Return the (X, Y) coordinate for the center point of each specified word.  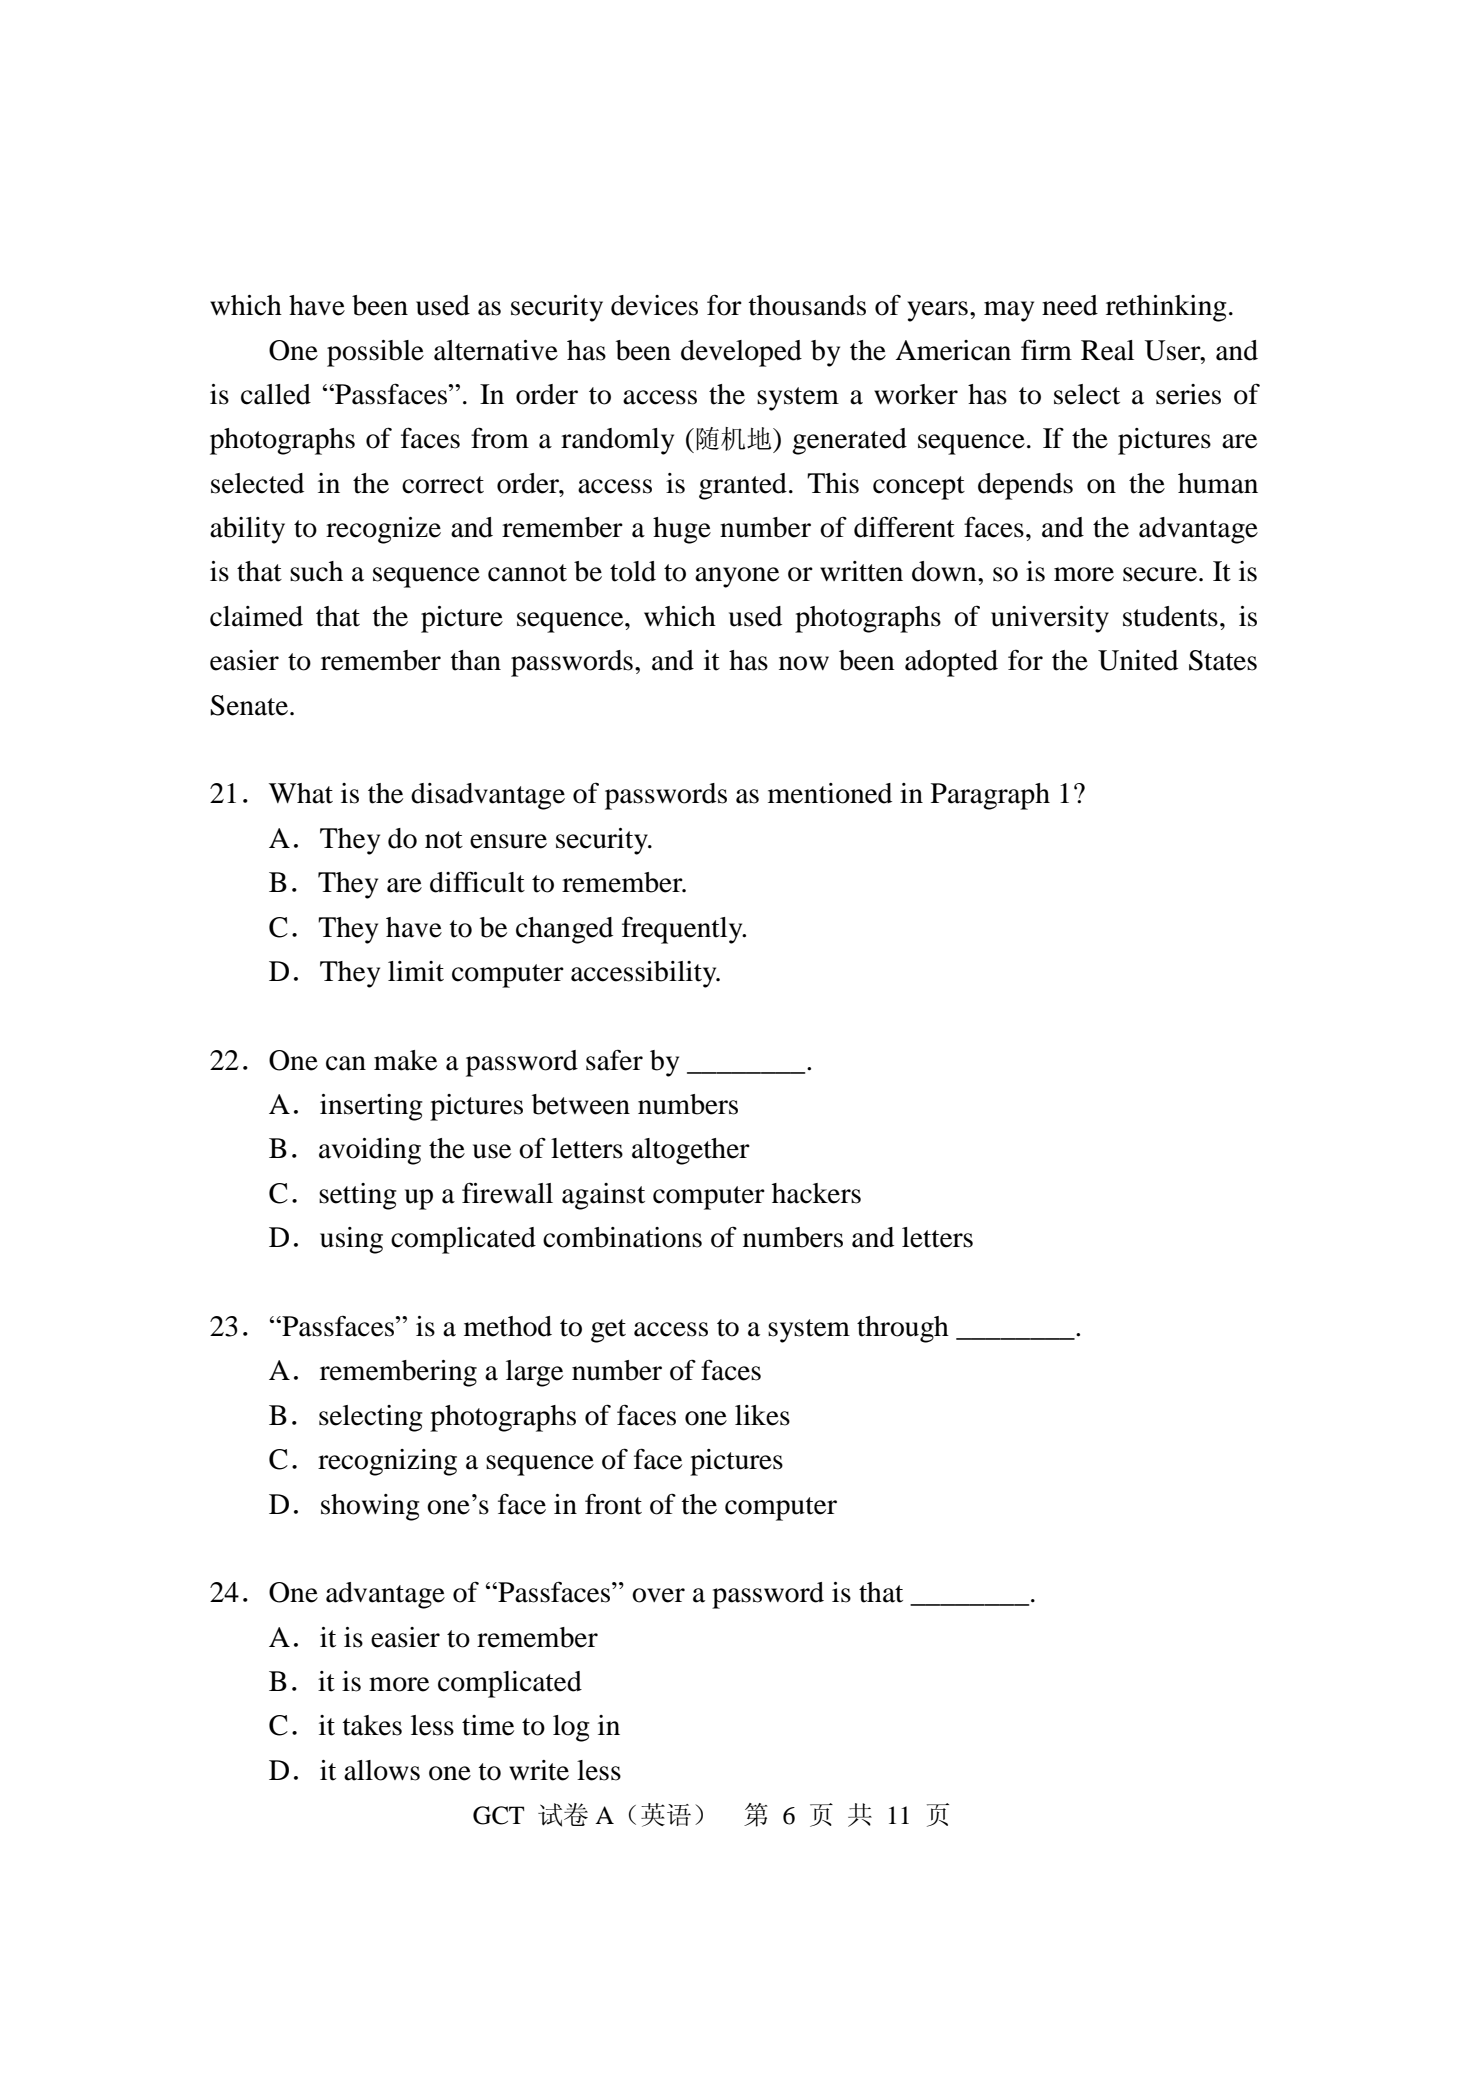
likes (762, 1415)
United (1138, 660)
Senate (250, 705)
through (903, 1329)
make (405, 1060)
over (658, 1595)
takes (372, 1725)
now (804, 663)
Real (1107, 350)
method (508, 1326)
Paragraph (990, 796)
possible (375, 353)
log (571, 1728)
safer (614, 1060)
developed (741, 353)
